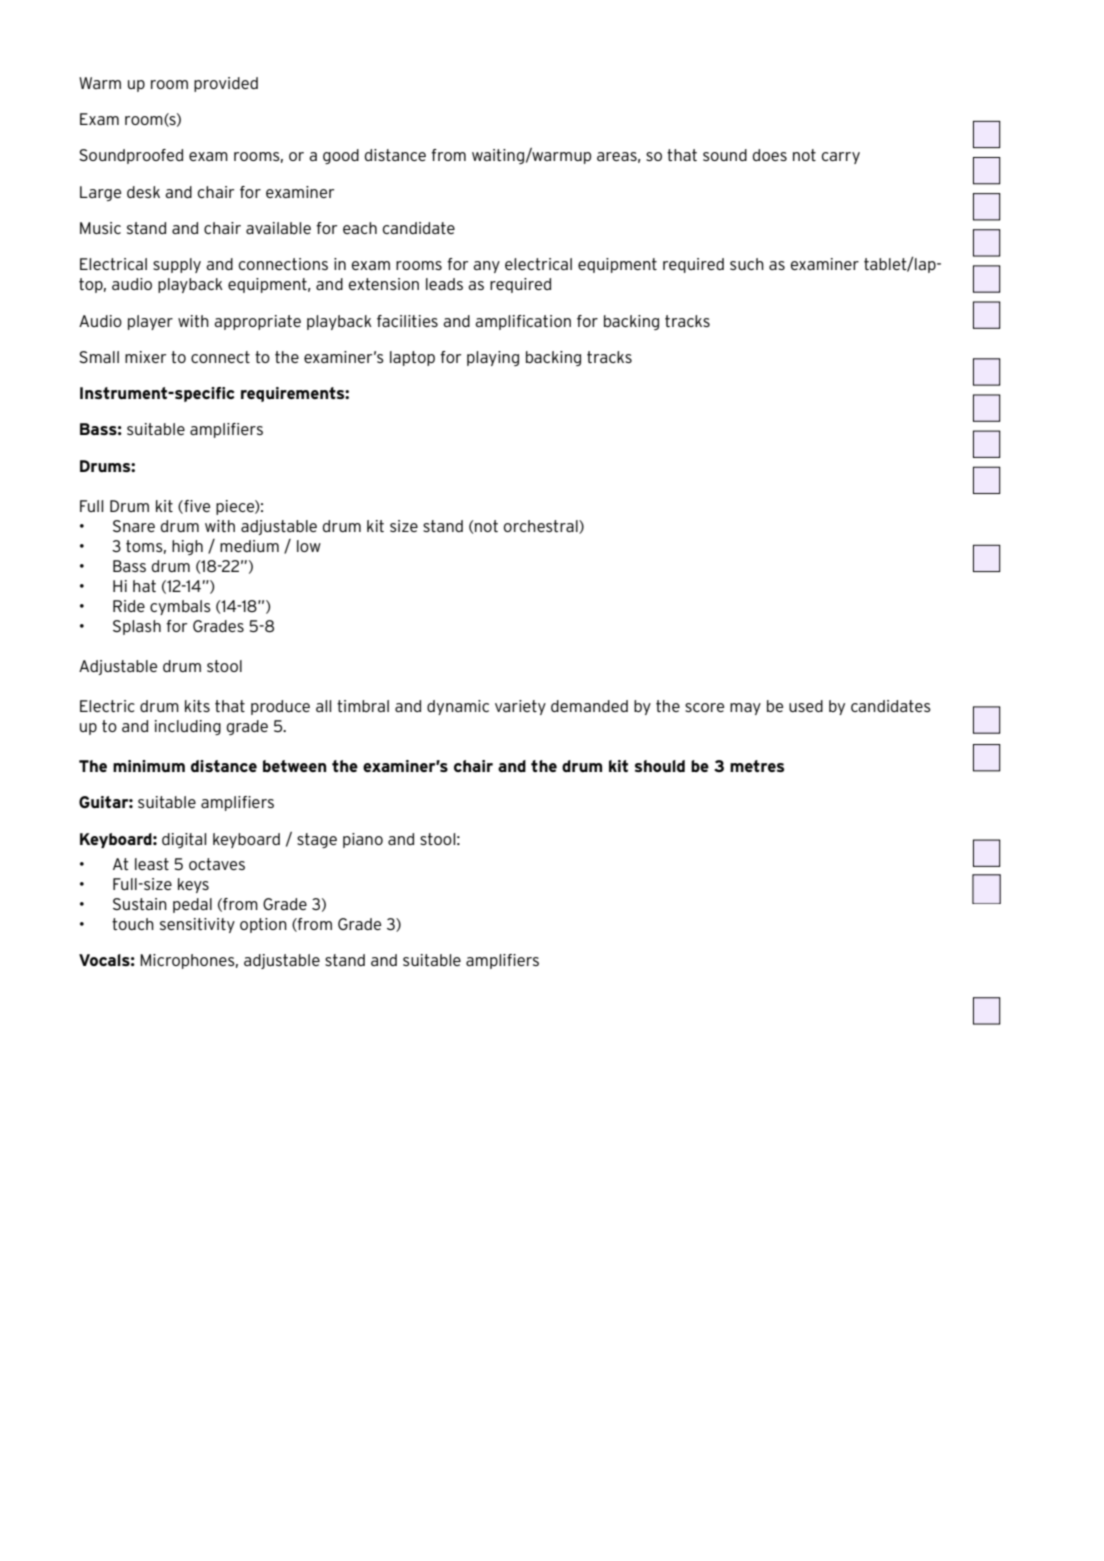  I want to click on five, so click(196, 507).
